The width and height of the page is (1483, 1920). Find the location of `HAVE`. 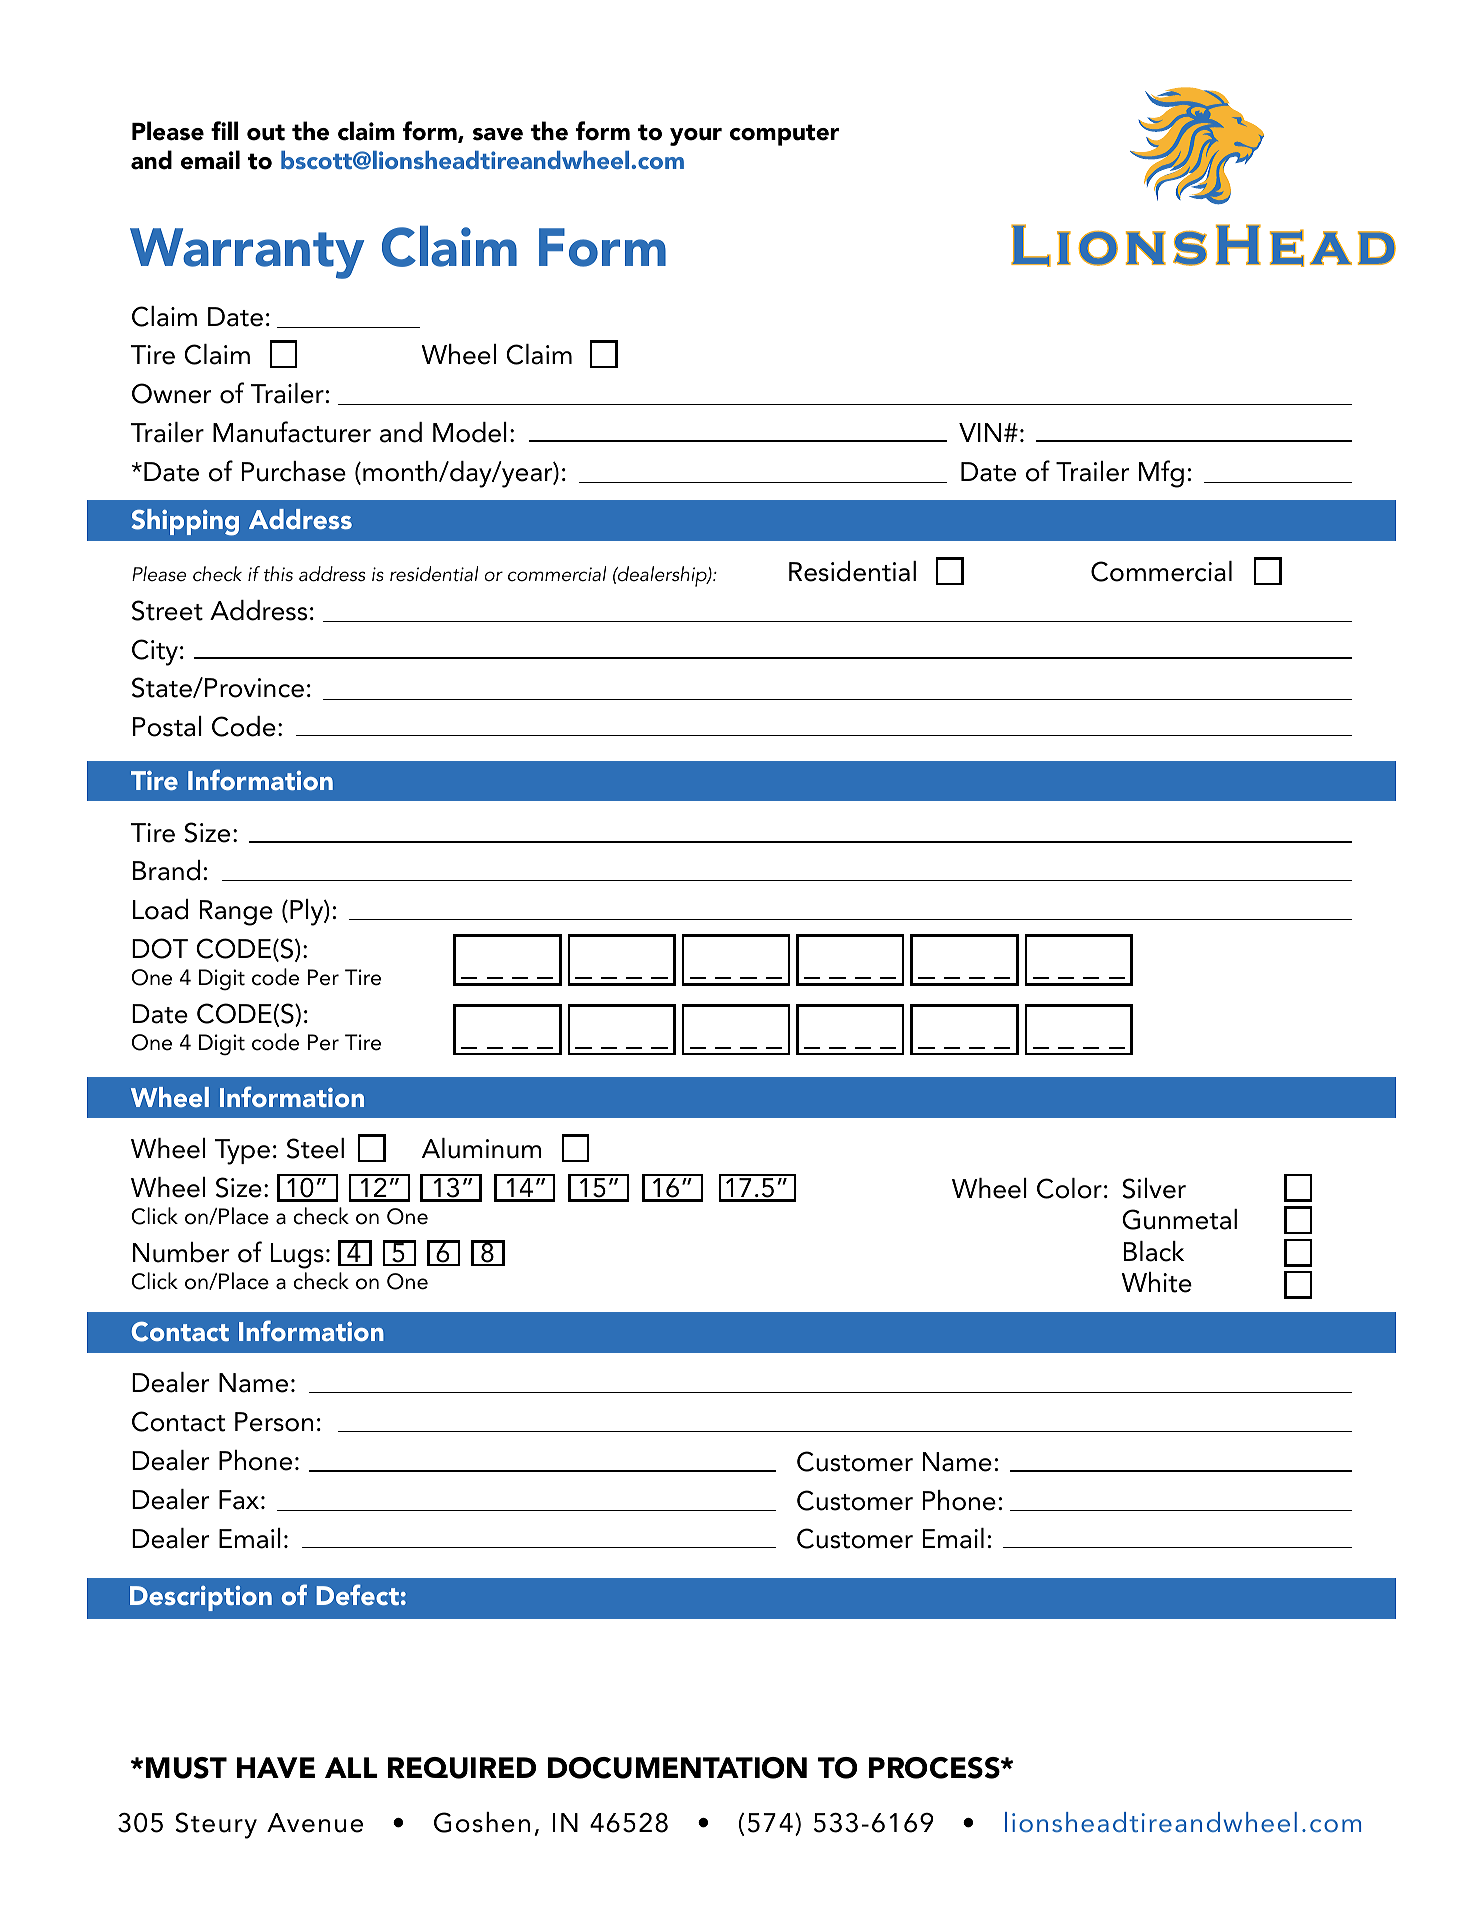

HAVE is located at coordinates (276, 1767).
